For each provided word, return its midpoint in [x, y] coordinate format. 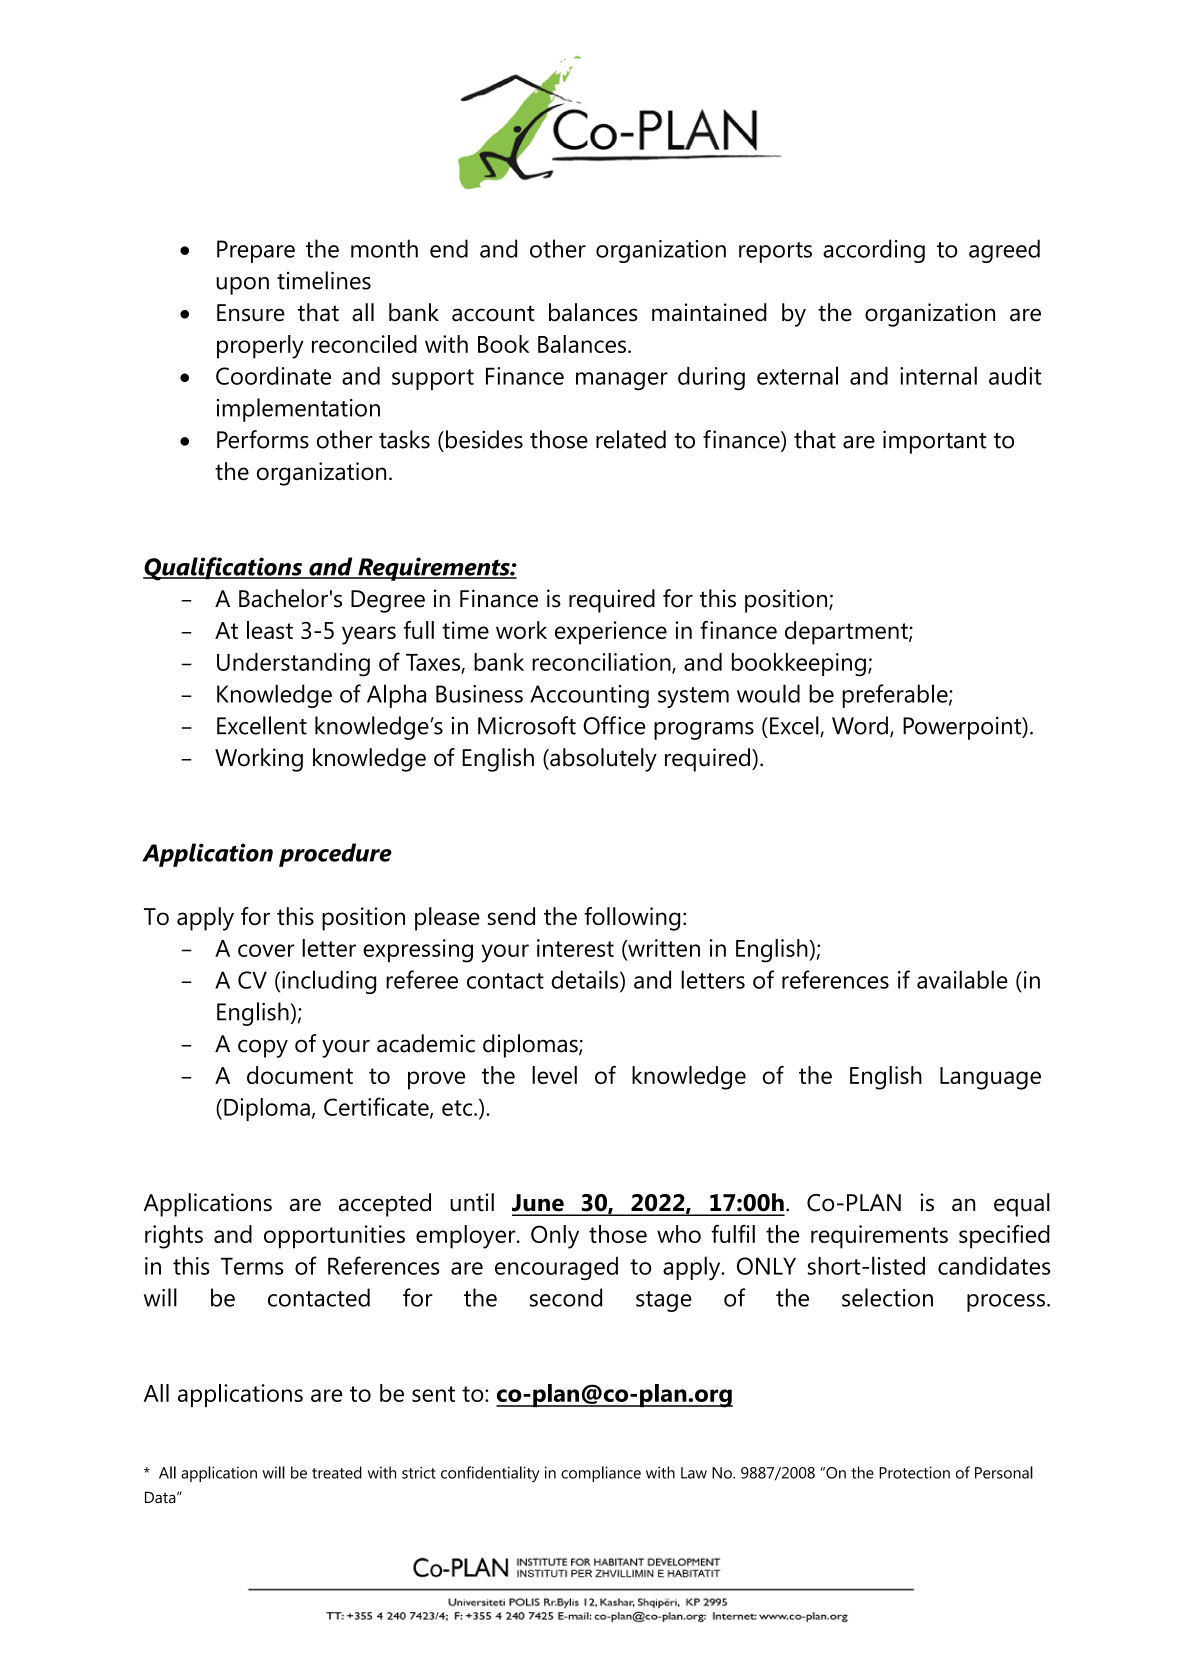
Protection [914, 1472]
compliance [601, 1474]
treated [337, 1472]
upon [242, 286]
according [874, 251]
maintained [709, 312]
